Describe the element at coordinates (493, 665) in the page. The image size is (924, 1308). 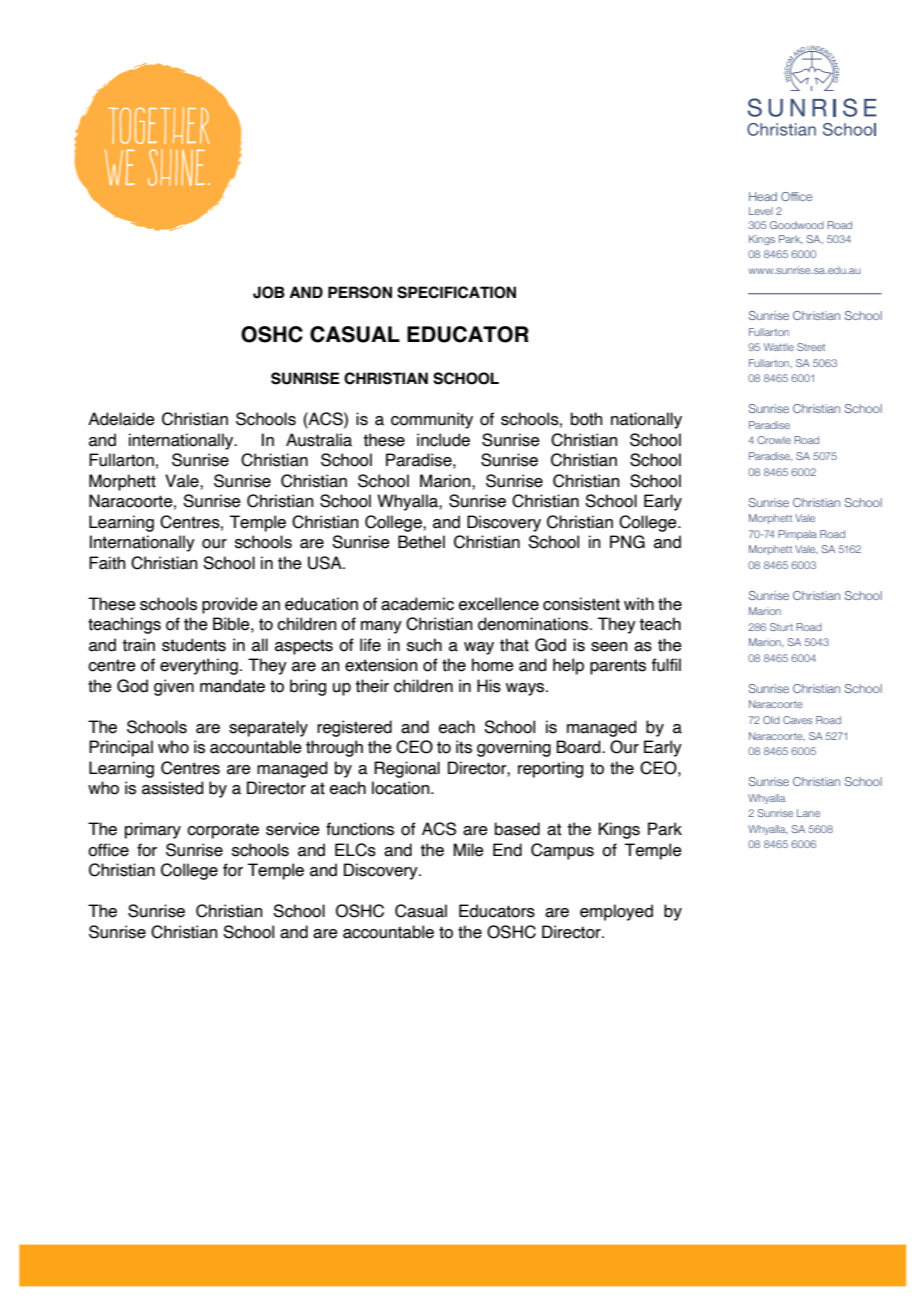
I see `home` at that location.
